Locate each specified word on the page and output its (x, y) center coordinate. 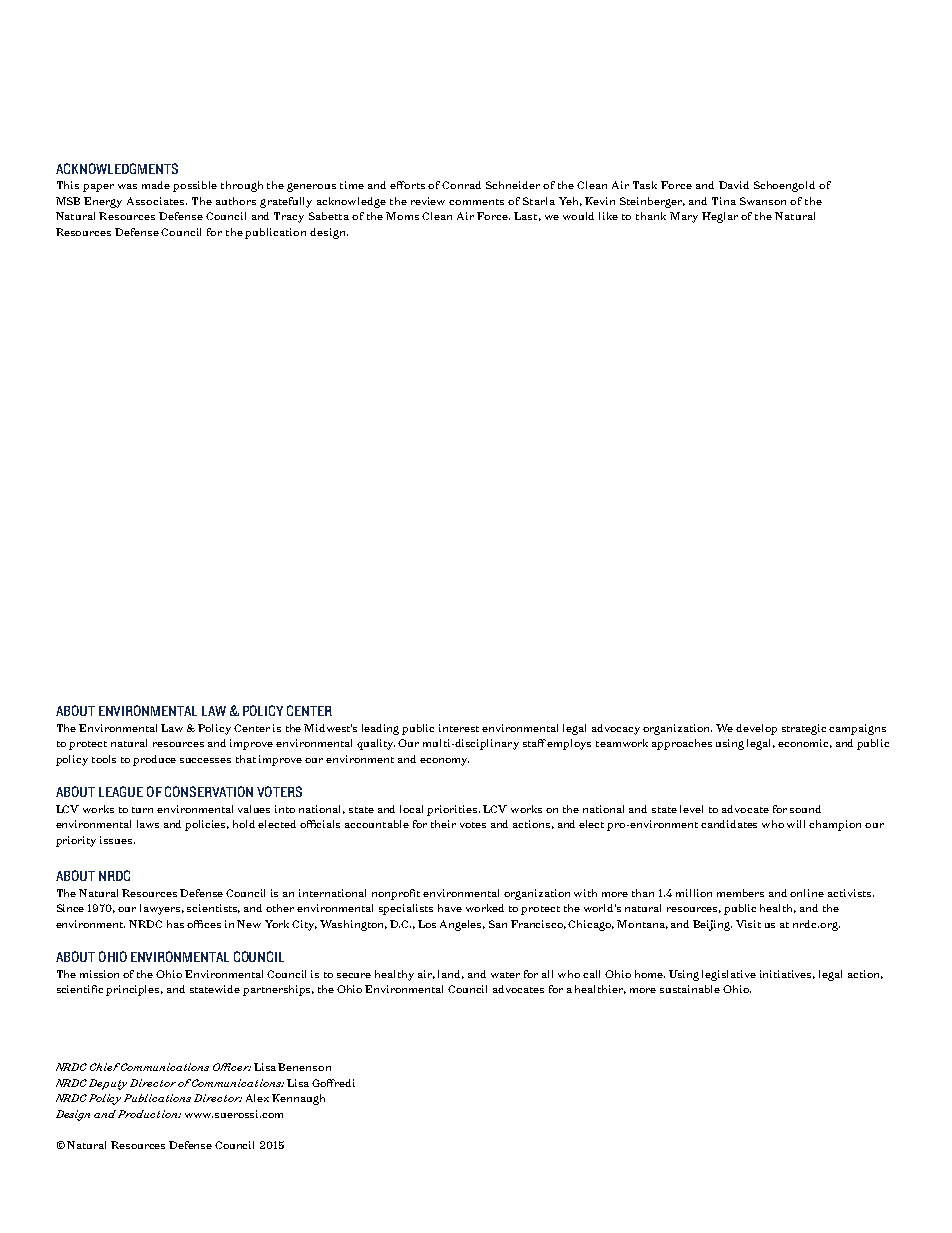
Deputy (108, 1084)
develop (756, 729)
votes (473, 825)
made (156, 185)
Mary (684, 217)
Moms (402, 216)
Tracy (289, 217)
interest (459, 728)
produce (154, 760)
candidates (729, 824)
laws (148, 824)
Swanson (763, 201)
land (451, 974)
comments (476, 202)
